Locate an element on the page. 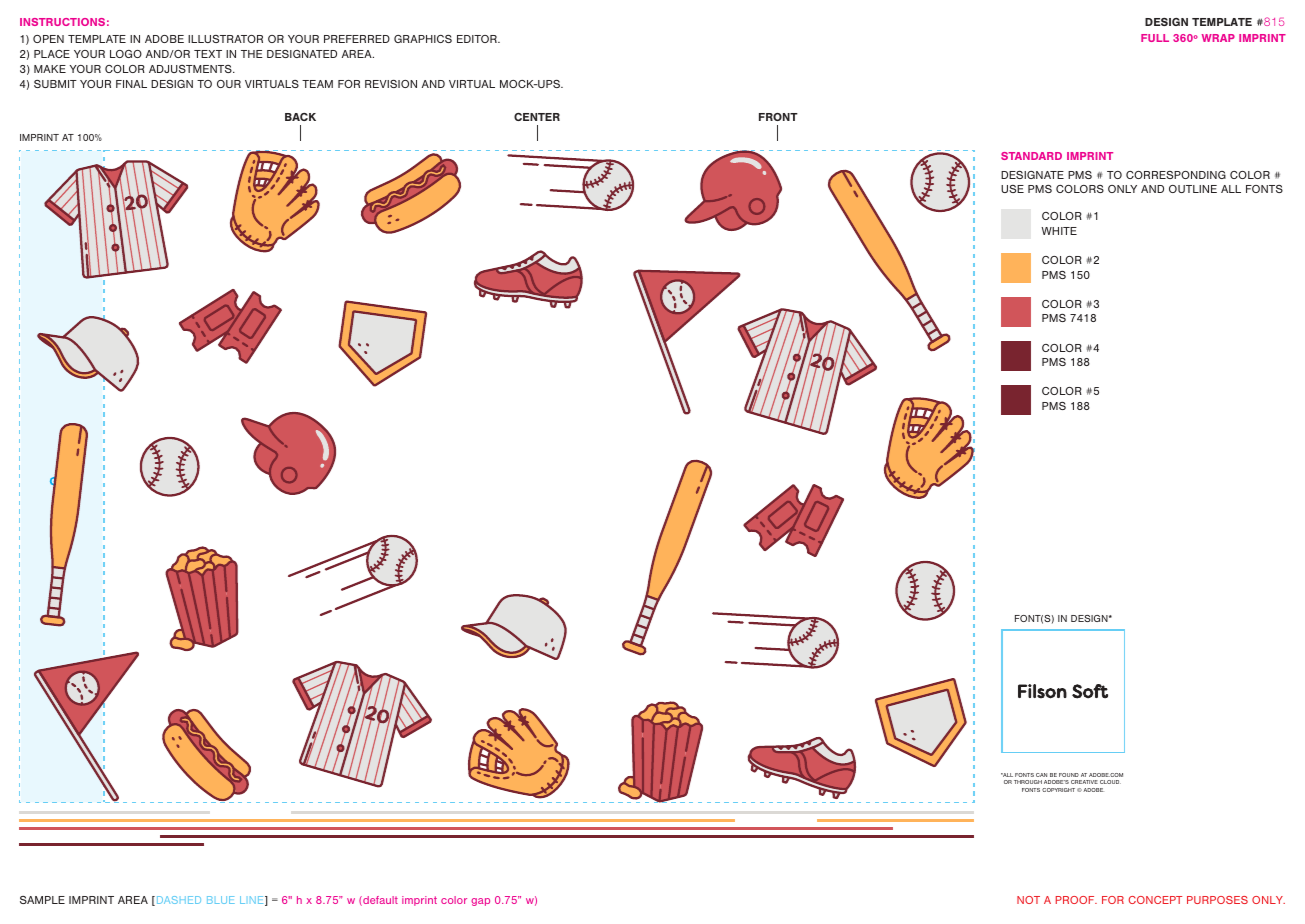  BLUE is located at coordinates (221, 900).
